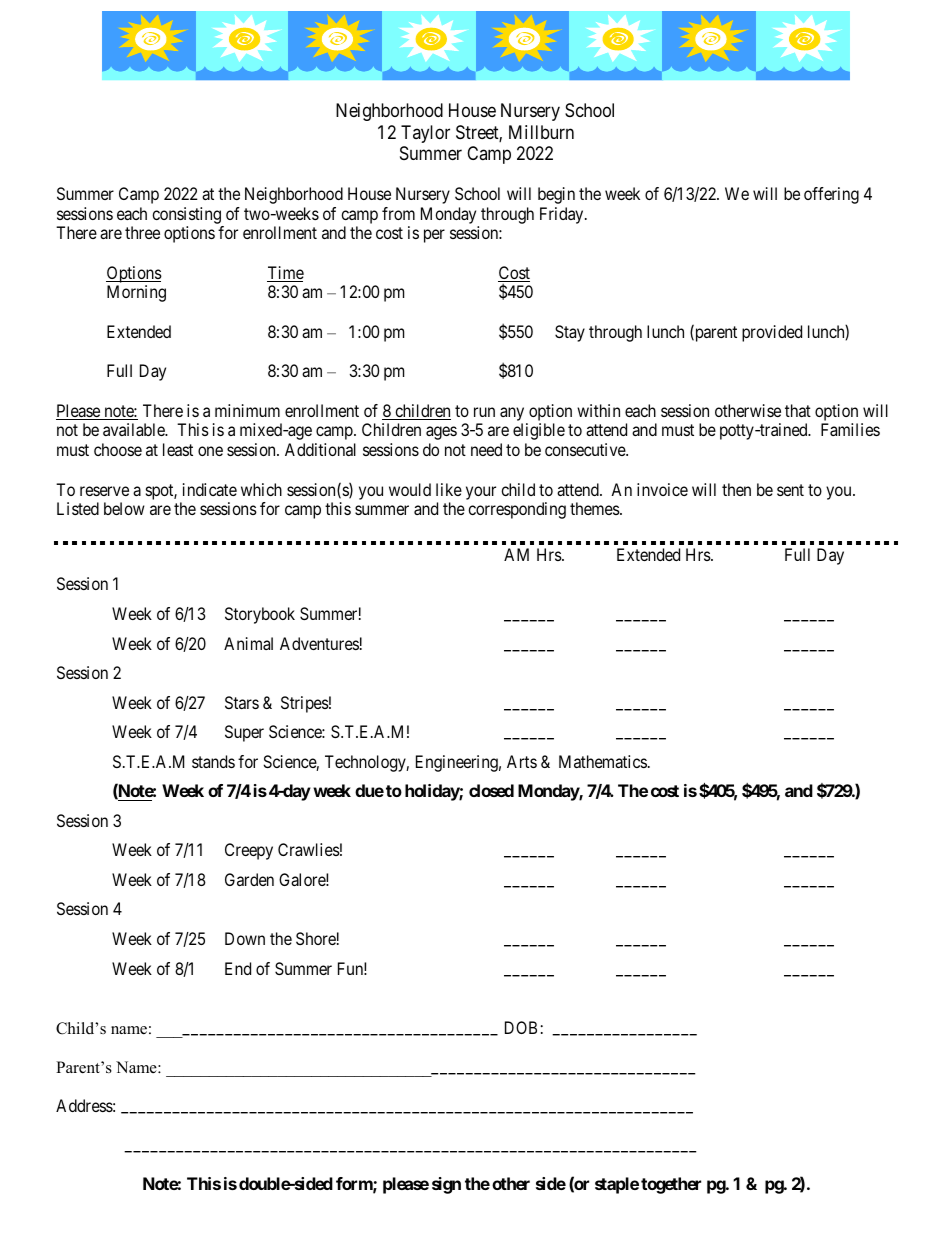 The height and width of the document is (1233, 952). What do you see at coordinates (603, 761) in the document?
I see `Mathematics` at bounding box center [603, 761].
